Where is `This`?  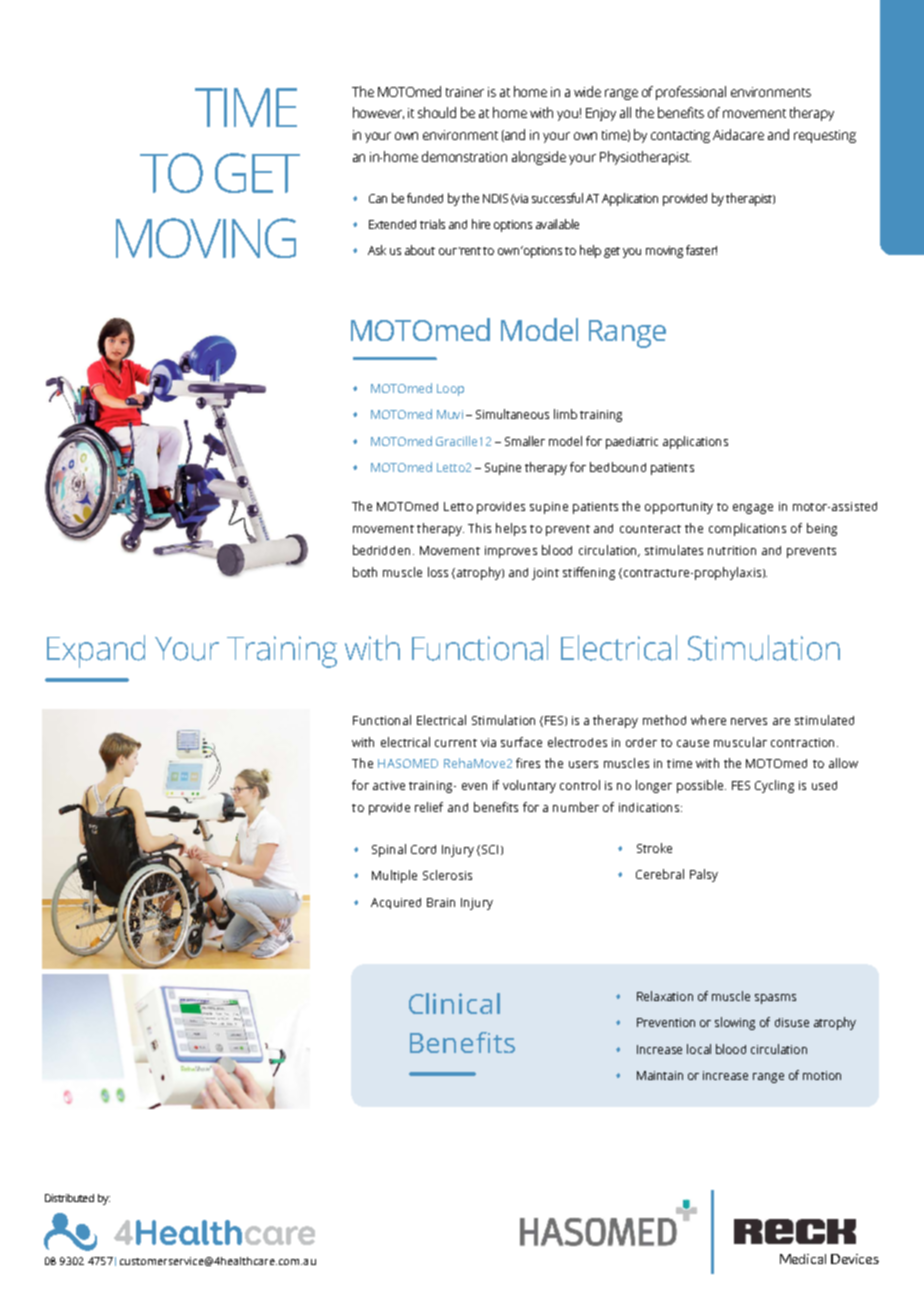
This is located at coordinates (479, 528).
